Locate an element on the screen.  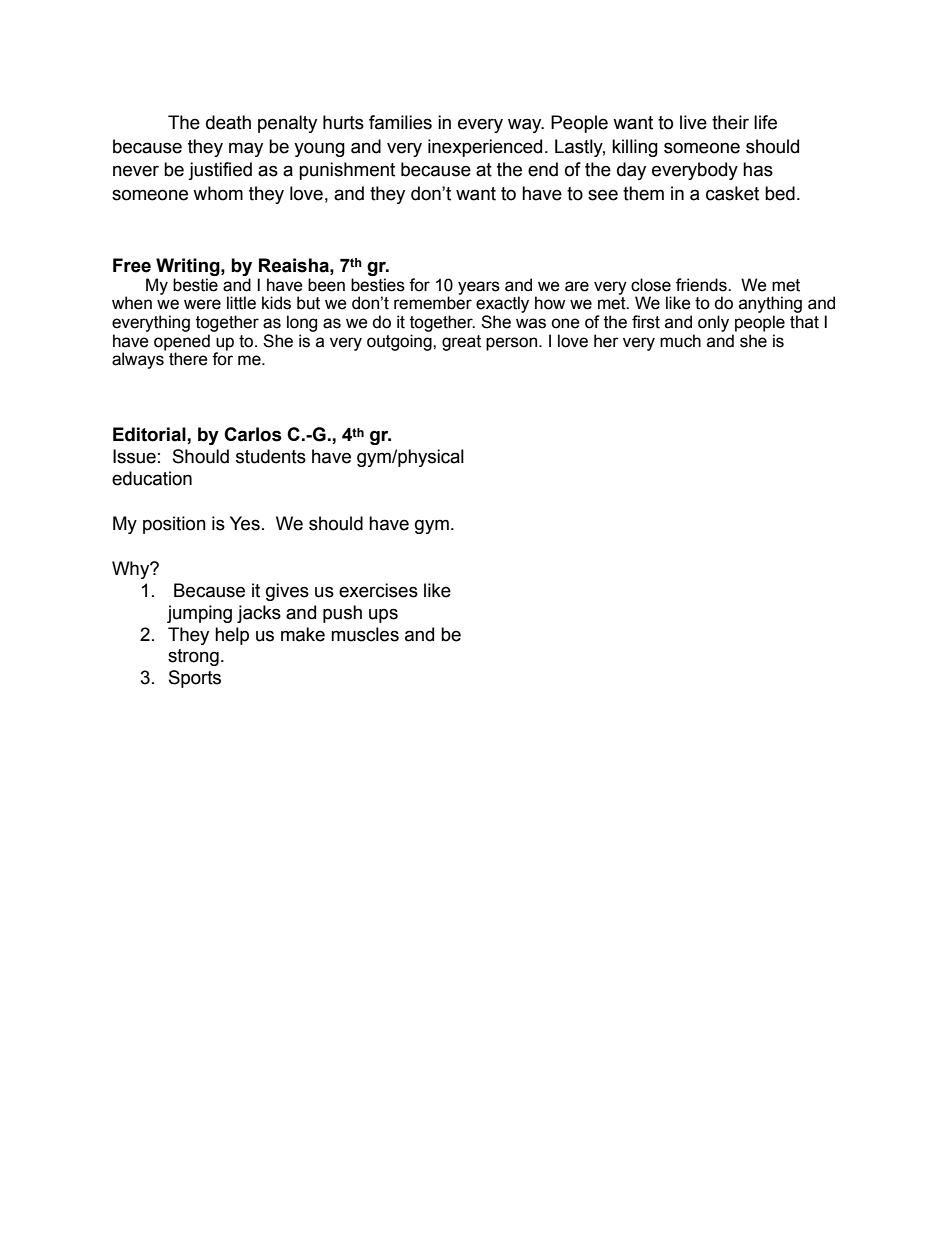
their is located at coordinates (730, 122).
